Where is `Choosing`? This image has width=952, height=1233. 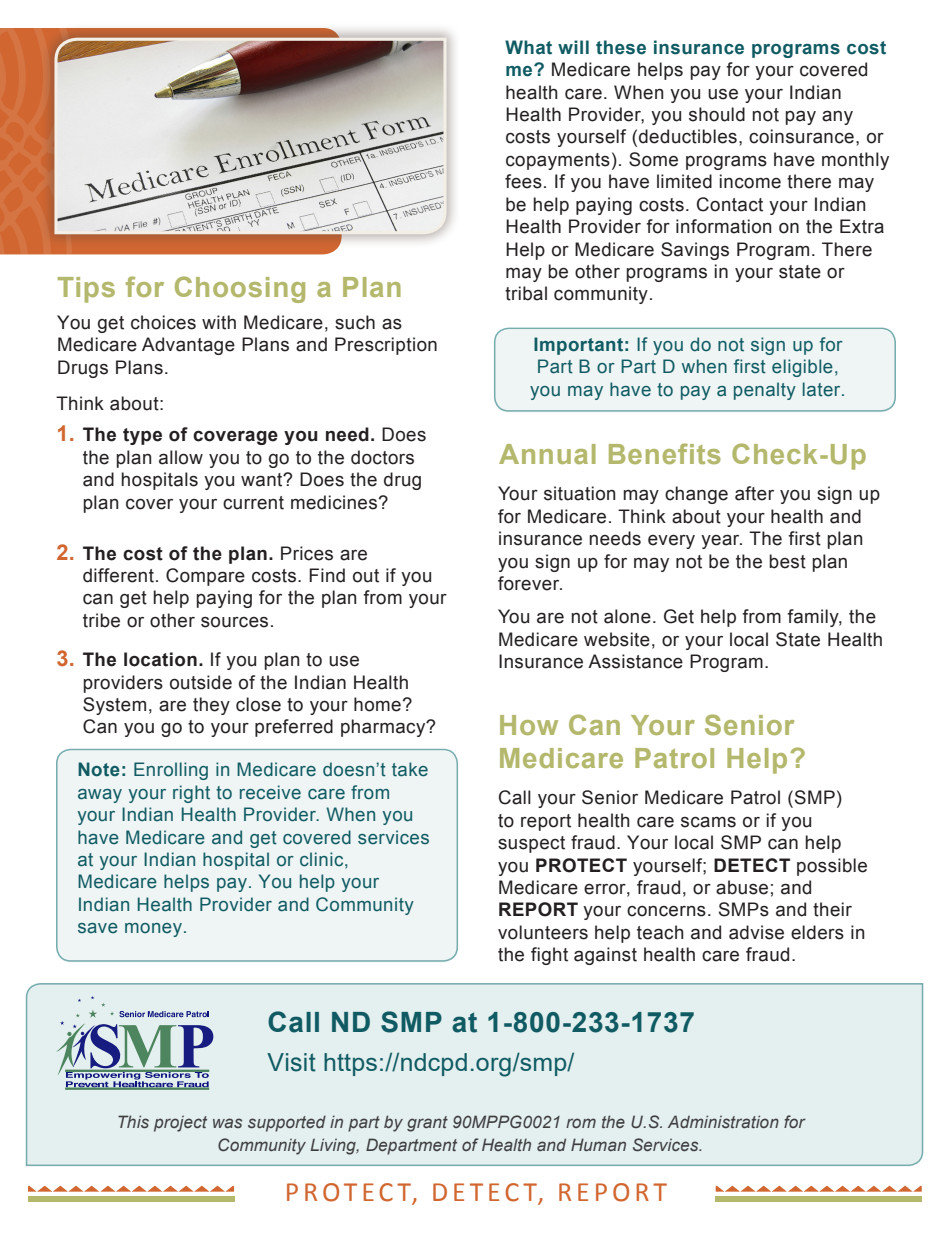 Choosing is located at coordinates (240, 289).
